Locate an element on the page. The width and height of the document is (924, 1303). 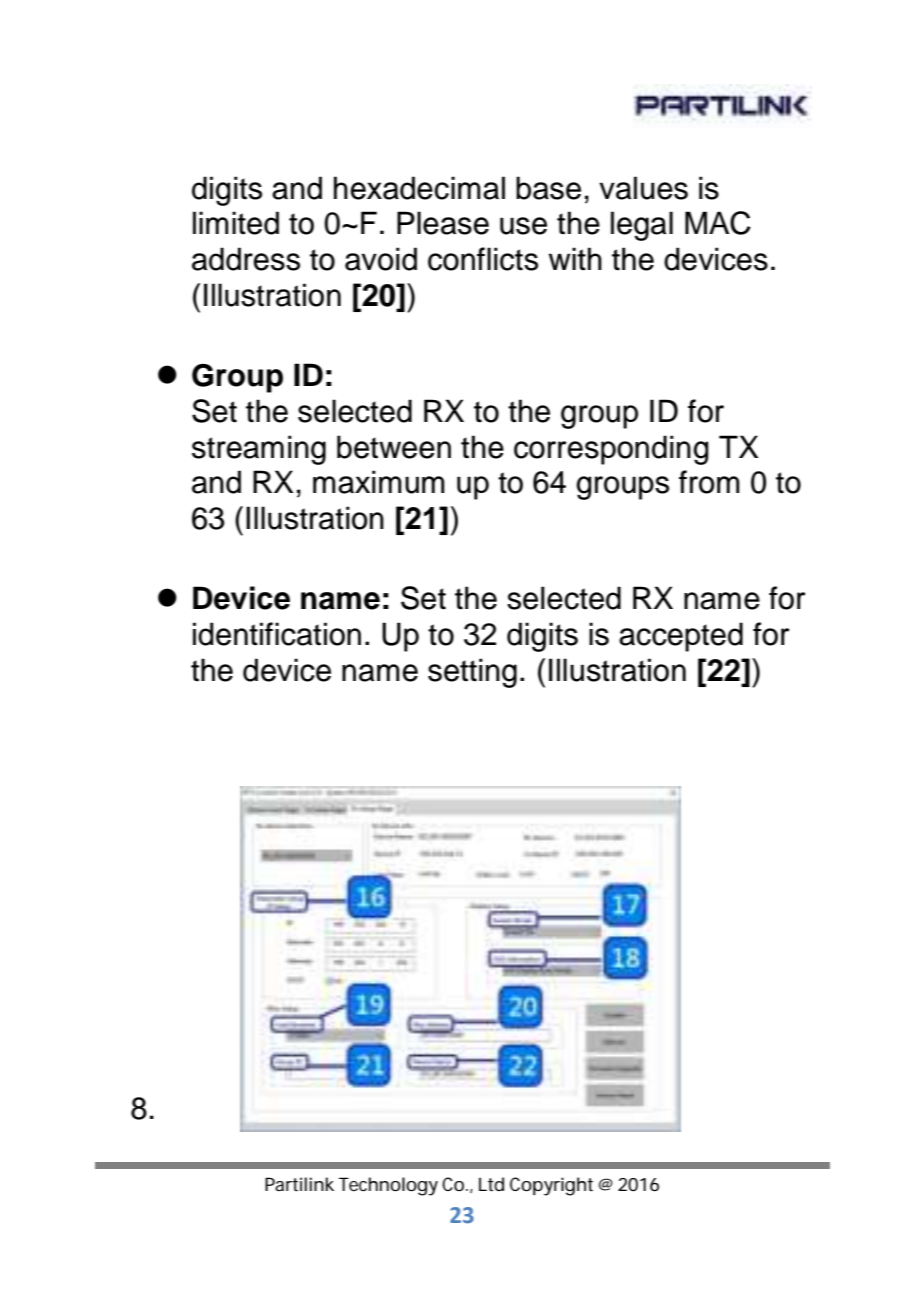
accepted is located at coordinates (681, 637).
